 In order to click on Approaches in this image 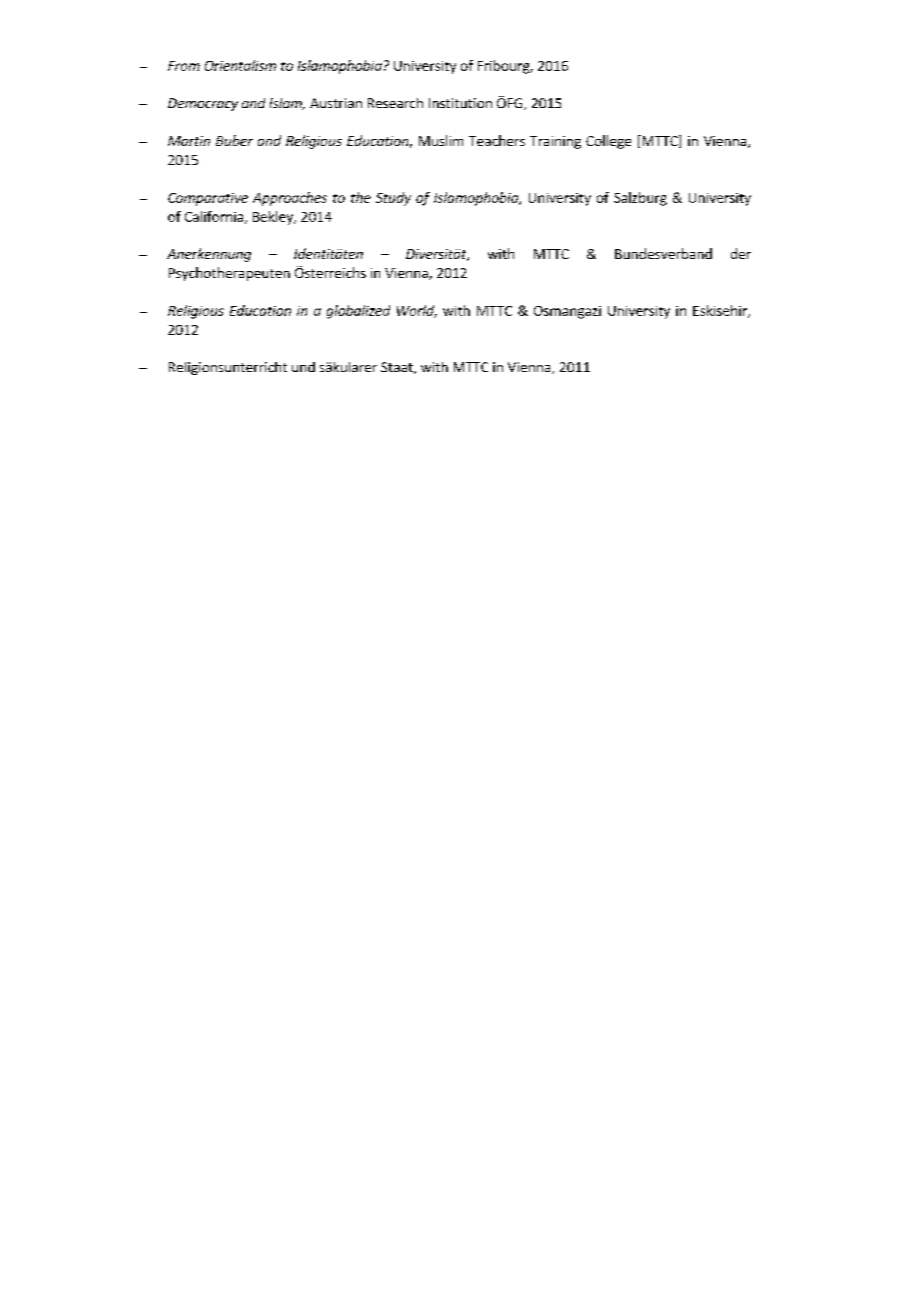, I will do `click(290, 199)`.
